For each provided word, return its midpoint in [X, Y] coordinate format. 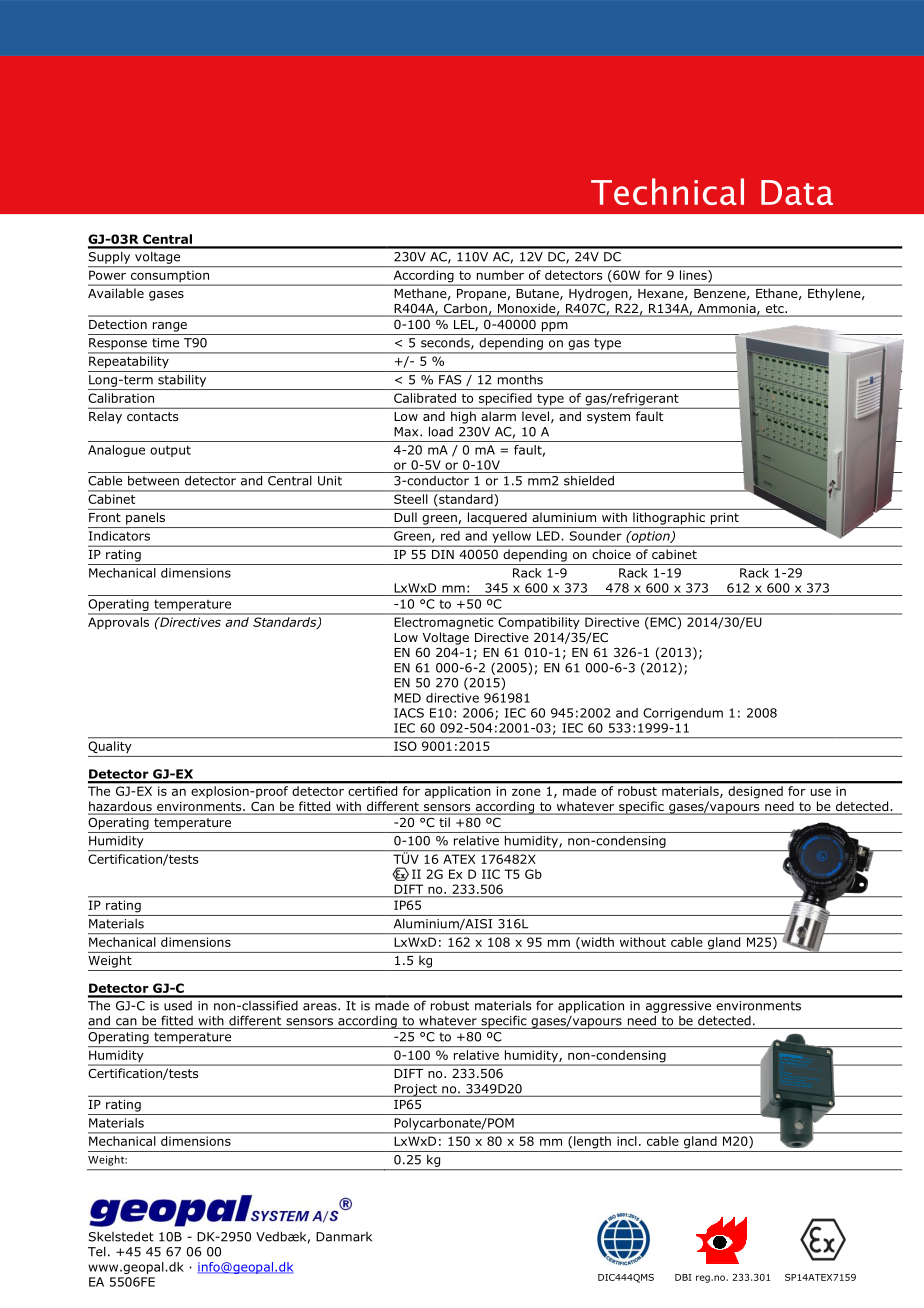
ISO [405, 746]
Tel [97, 1251]
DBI [683, 1277]
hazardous [121, 807]
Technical [667, 191]
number [500, 275]
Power [107, 275]
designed [756, 792]
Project [415, 1090]
